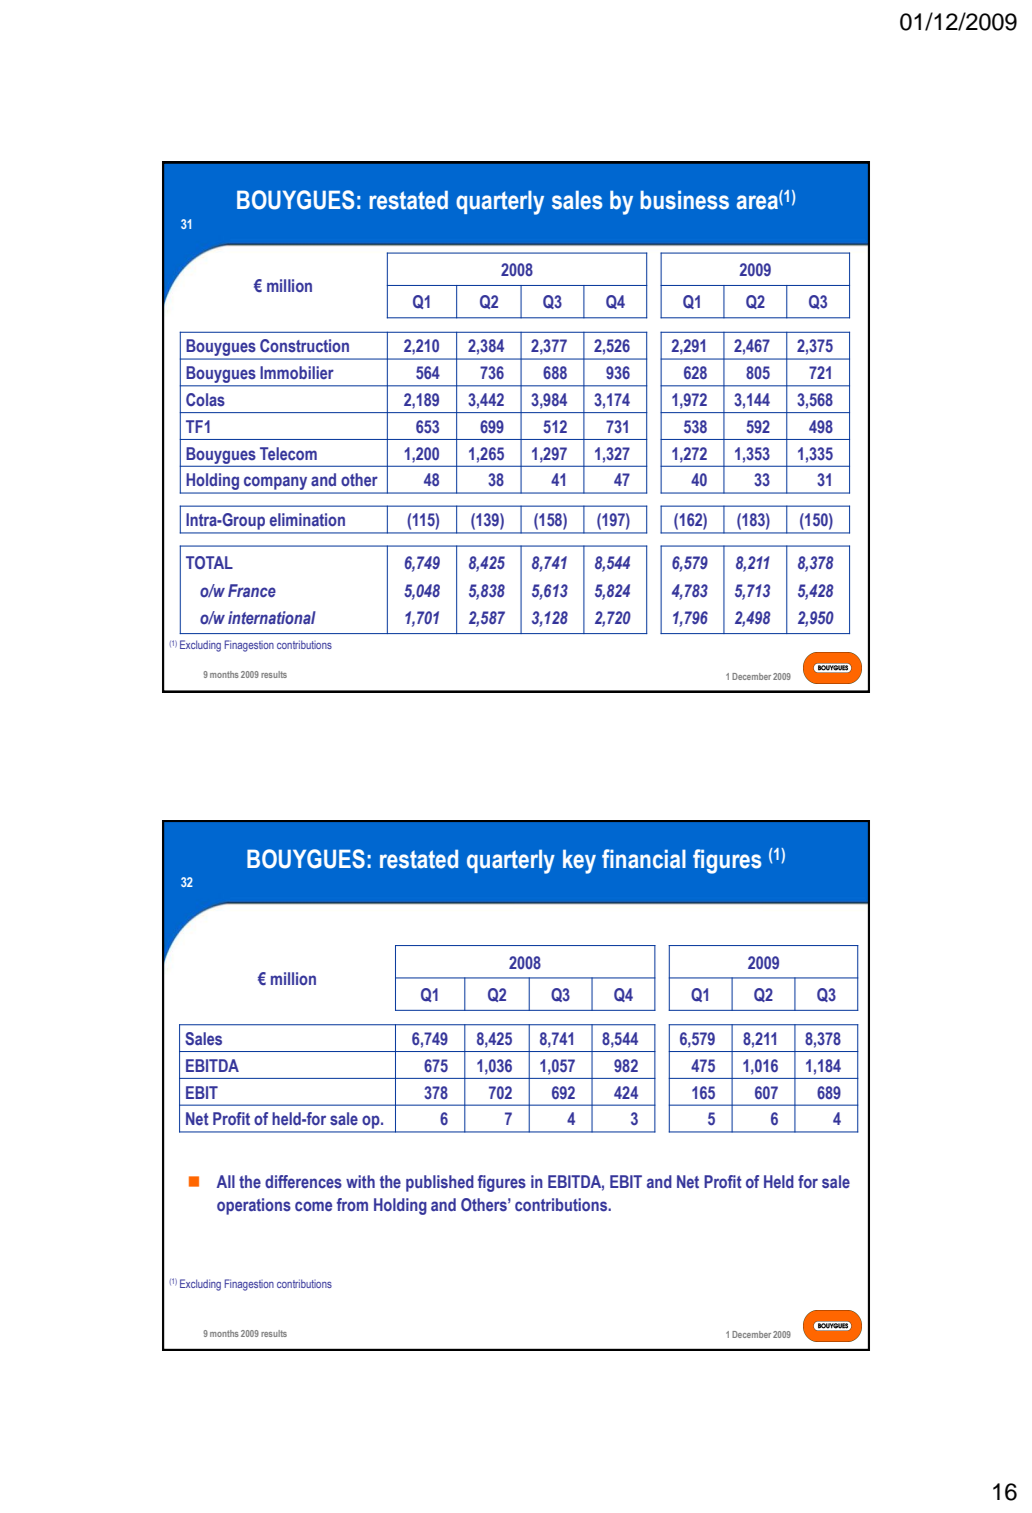  What do you see at coordinates (304, 346) in the screenshot?
I see `Construction` at bounding box center [304, 346].
